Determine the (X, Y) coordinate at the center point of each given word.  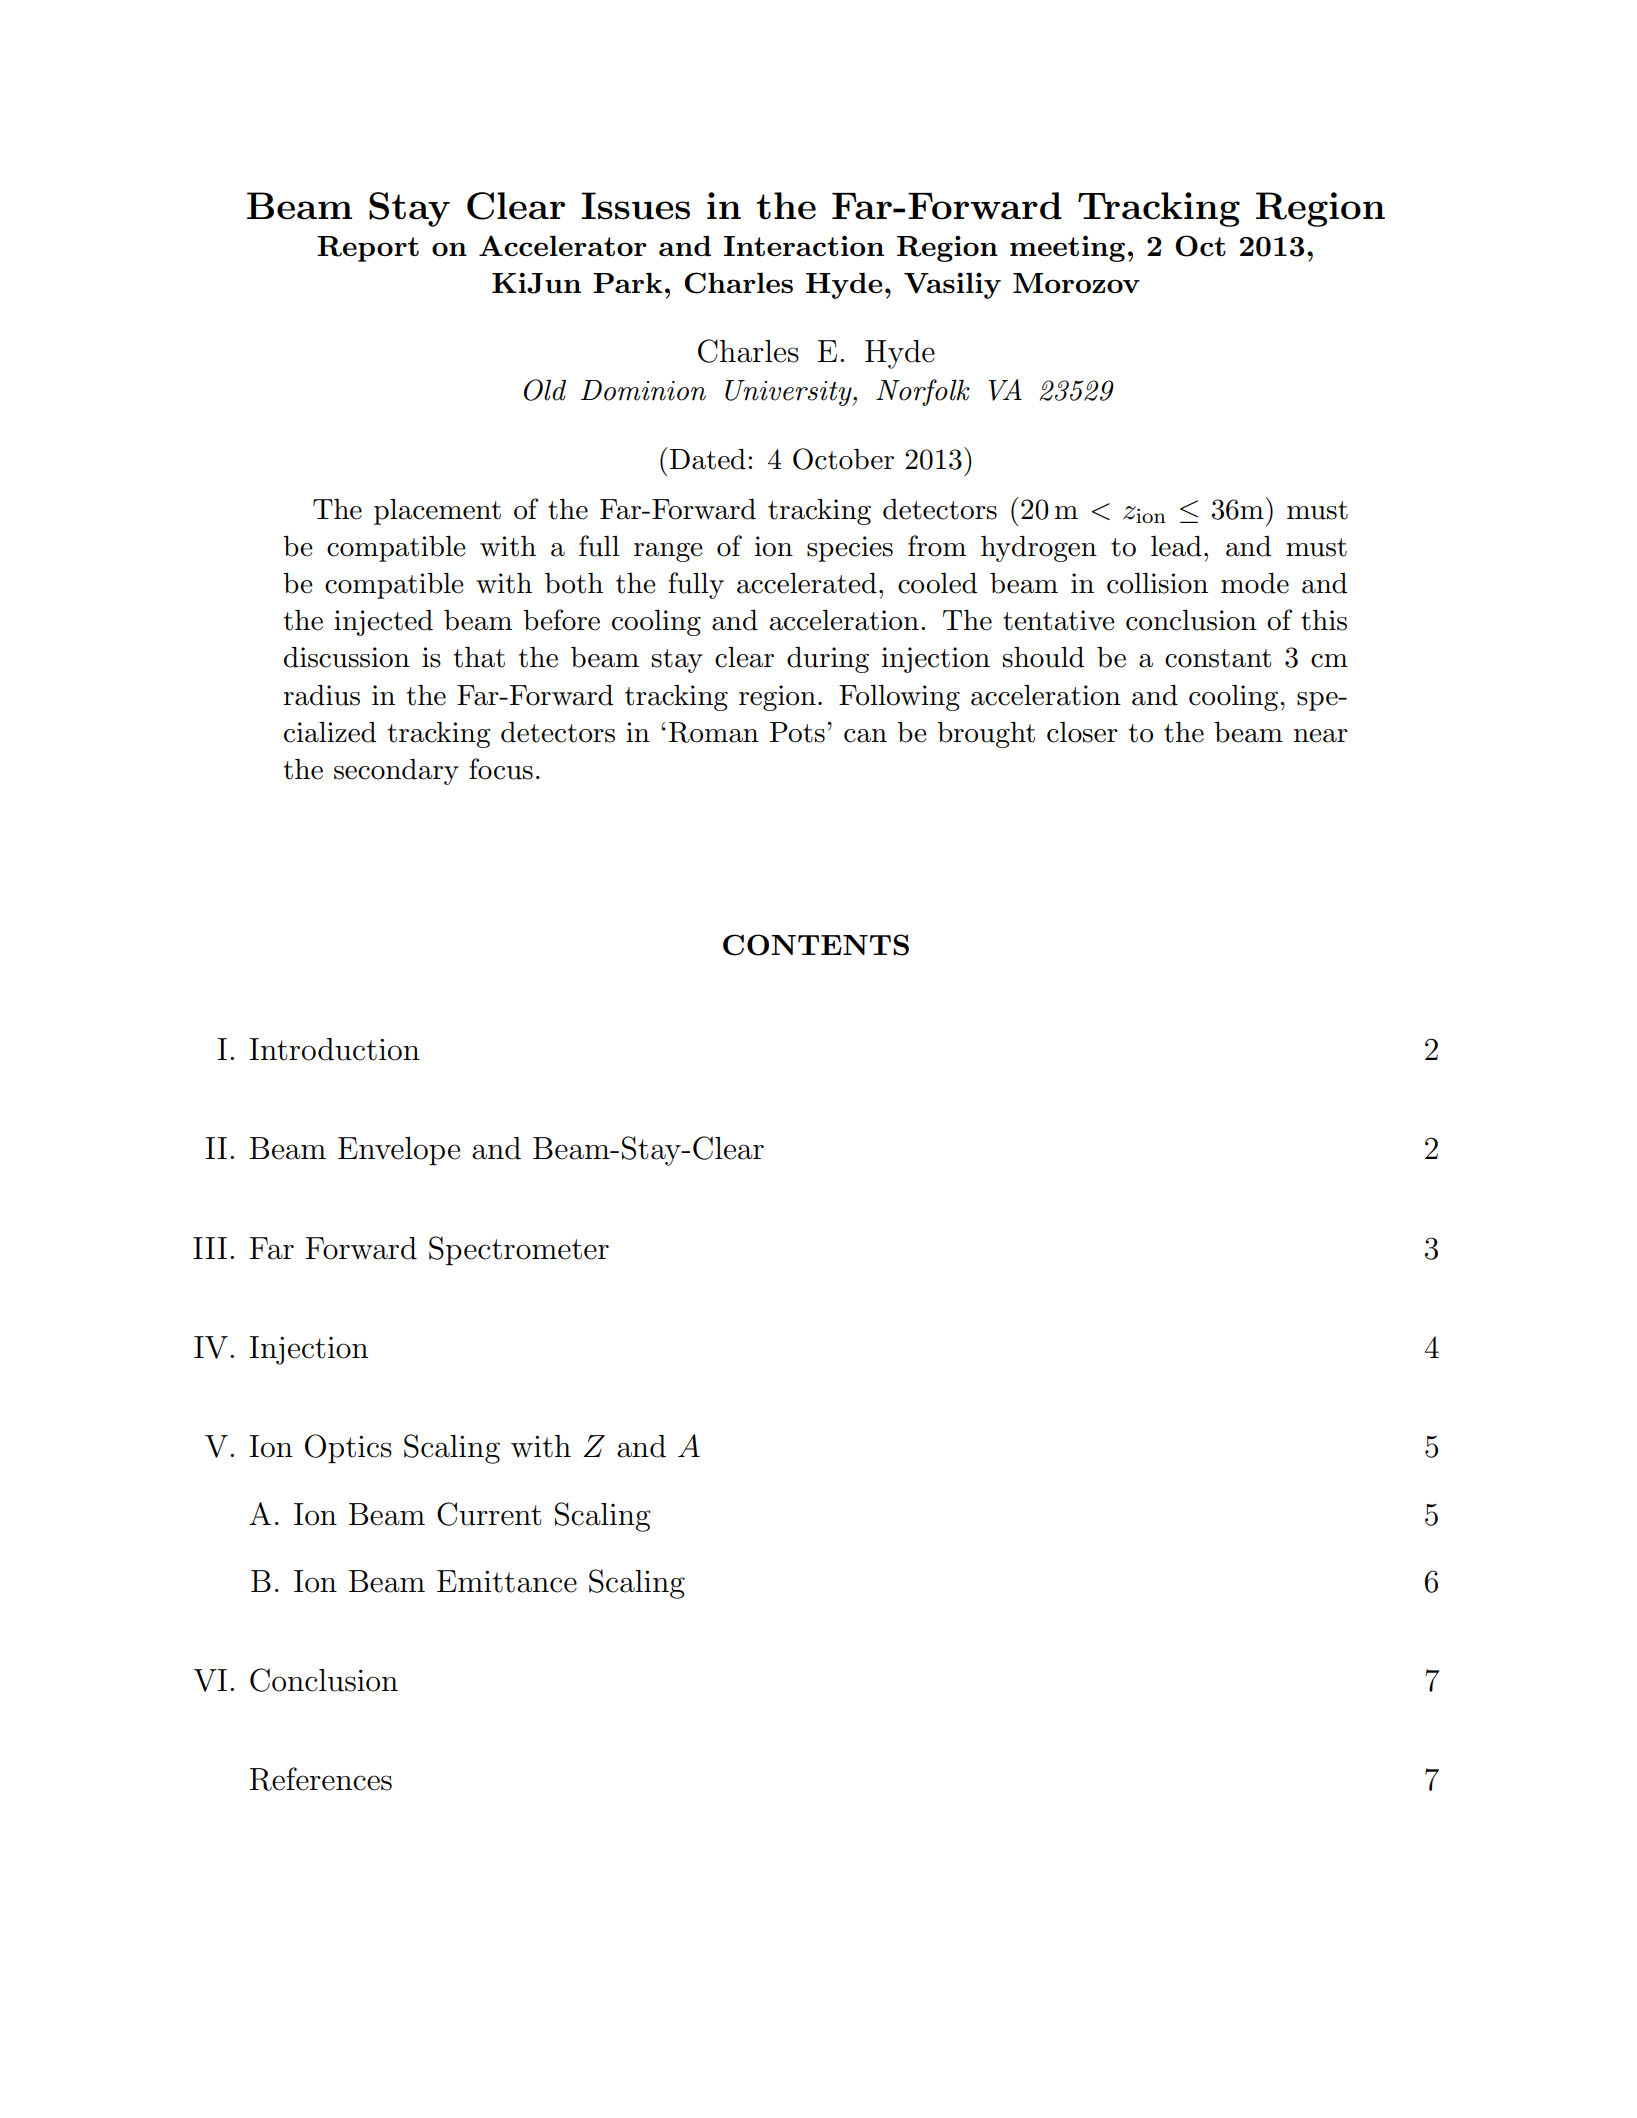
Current (489, 1514)
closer (1082, 732)
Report (368, 249)
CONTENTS (816, 945)
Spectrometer (519, 1250)
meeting (1067, 248)
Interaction (804, 245)
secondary (396, 771)
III (210, 1248)
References (321, 1779)
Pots (797, 732)
